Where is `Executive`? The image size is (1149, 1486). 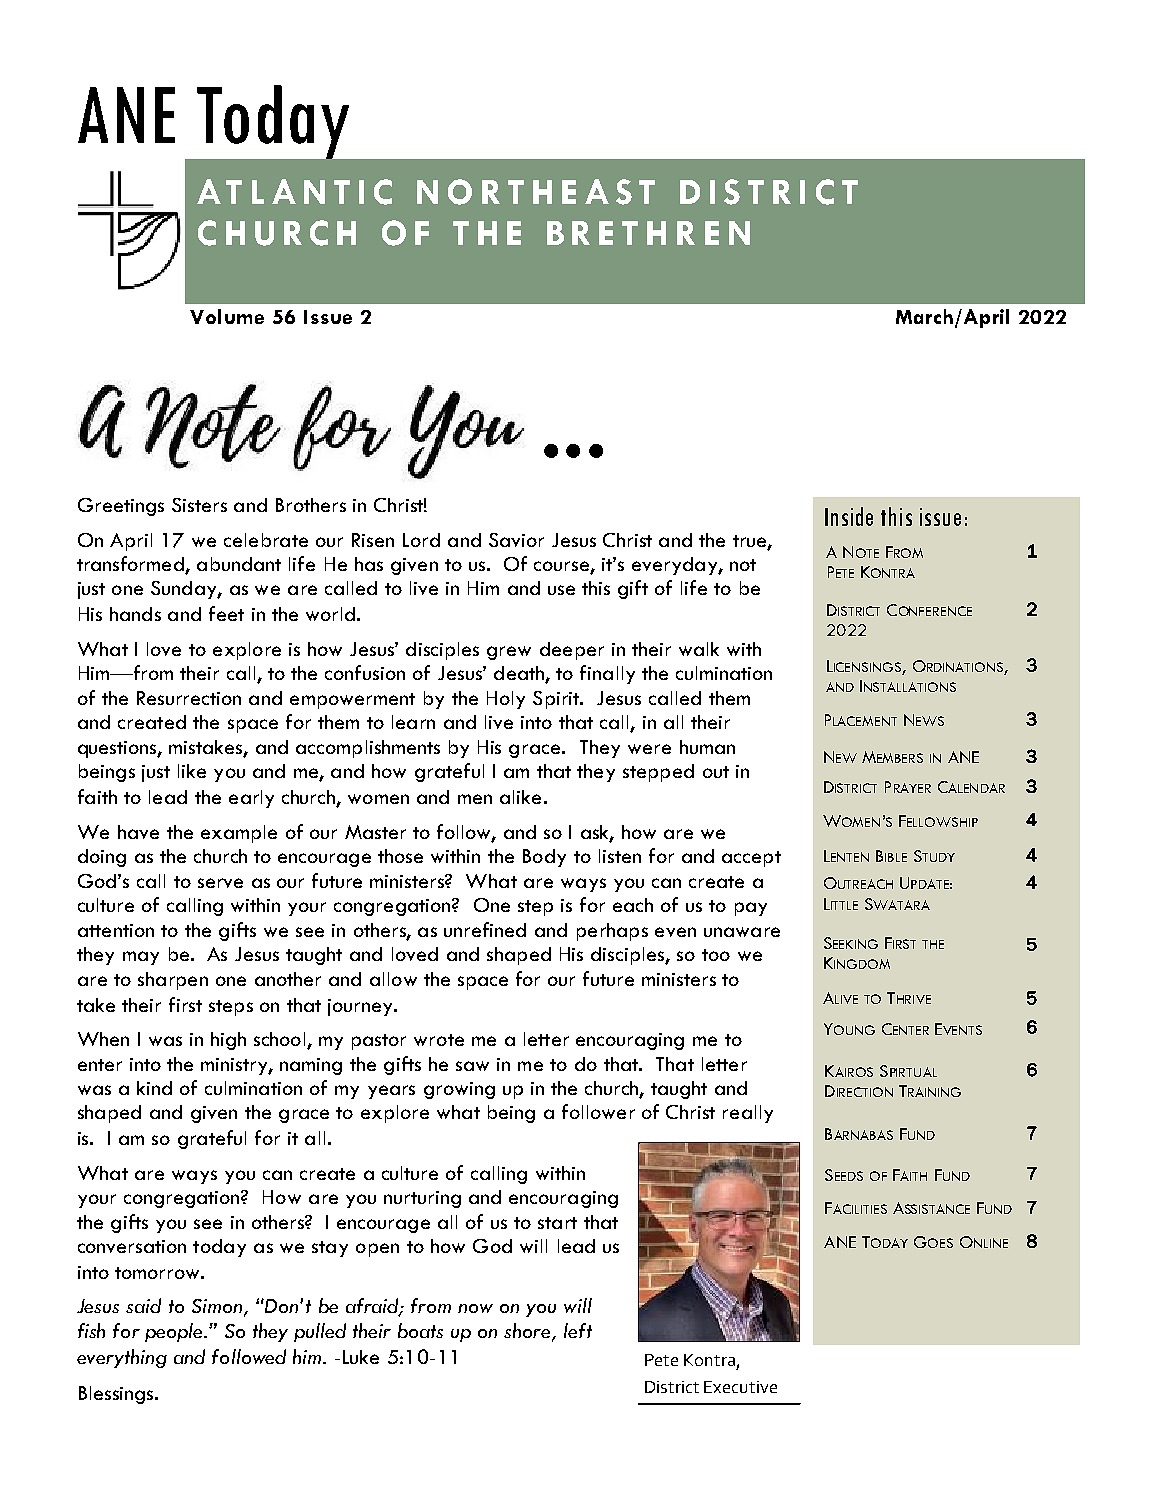
Executive is located at coordinates (740, 1387).
